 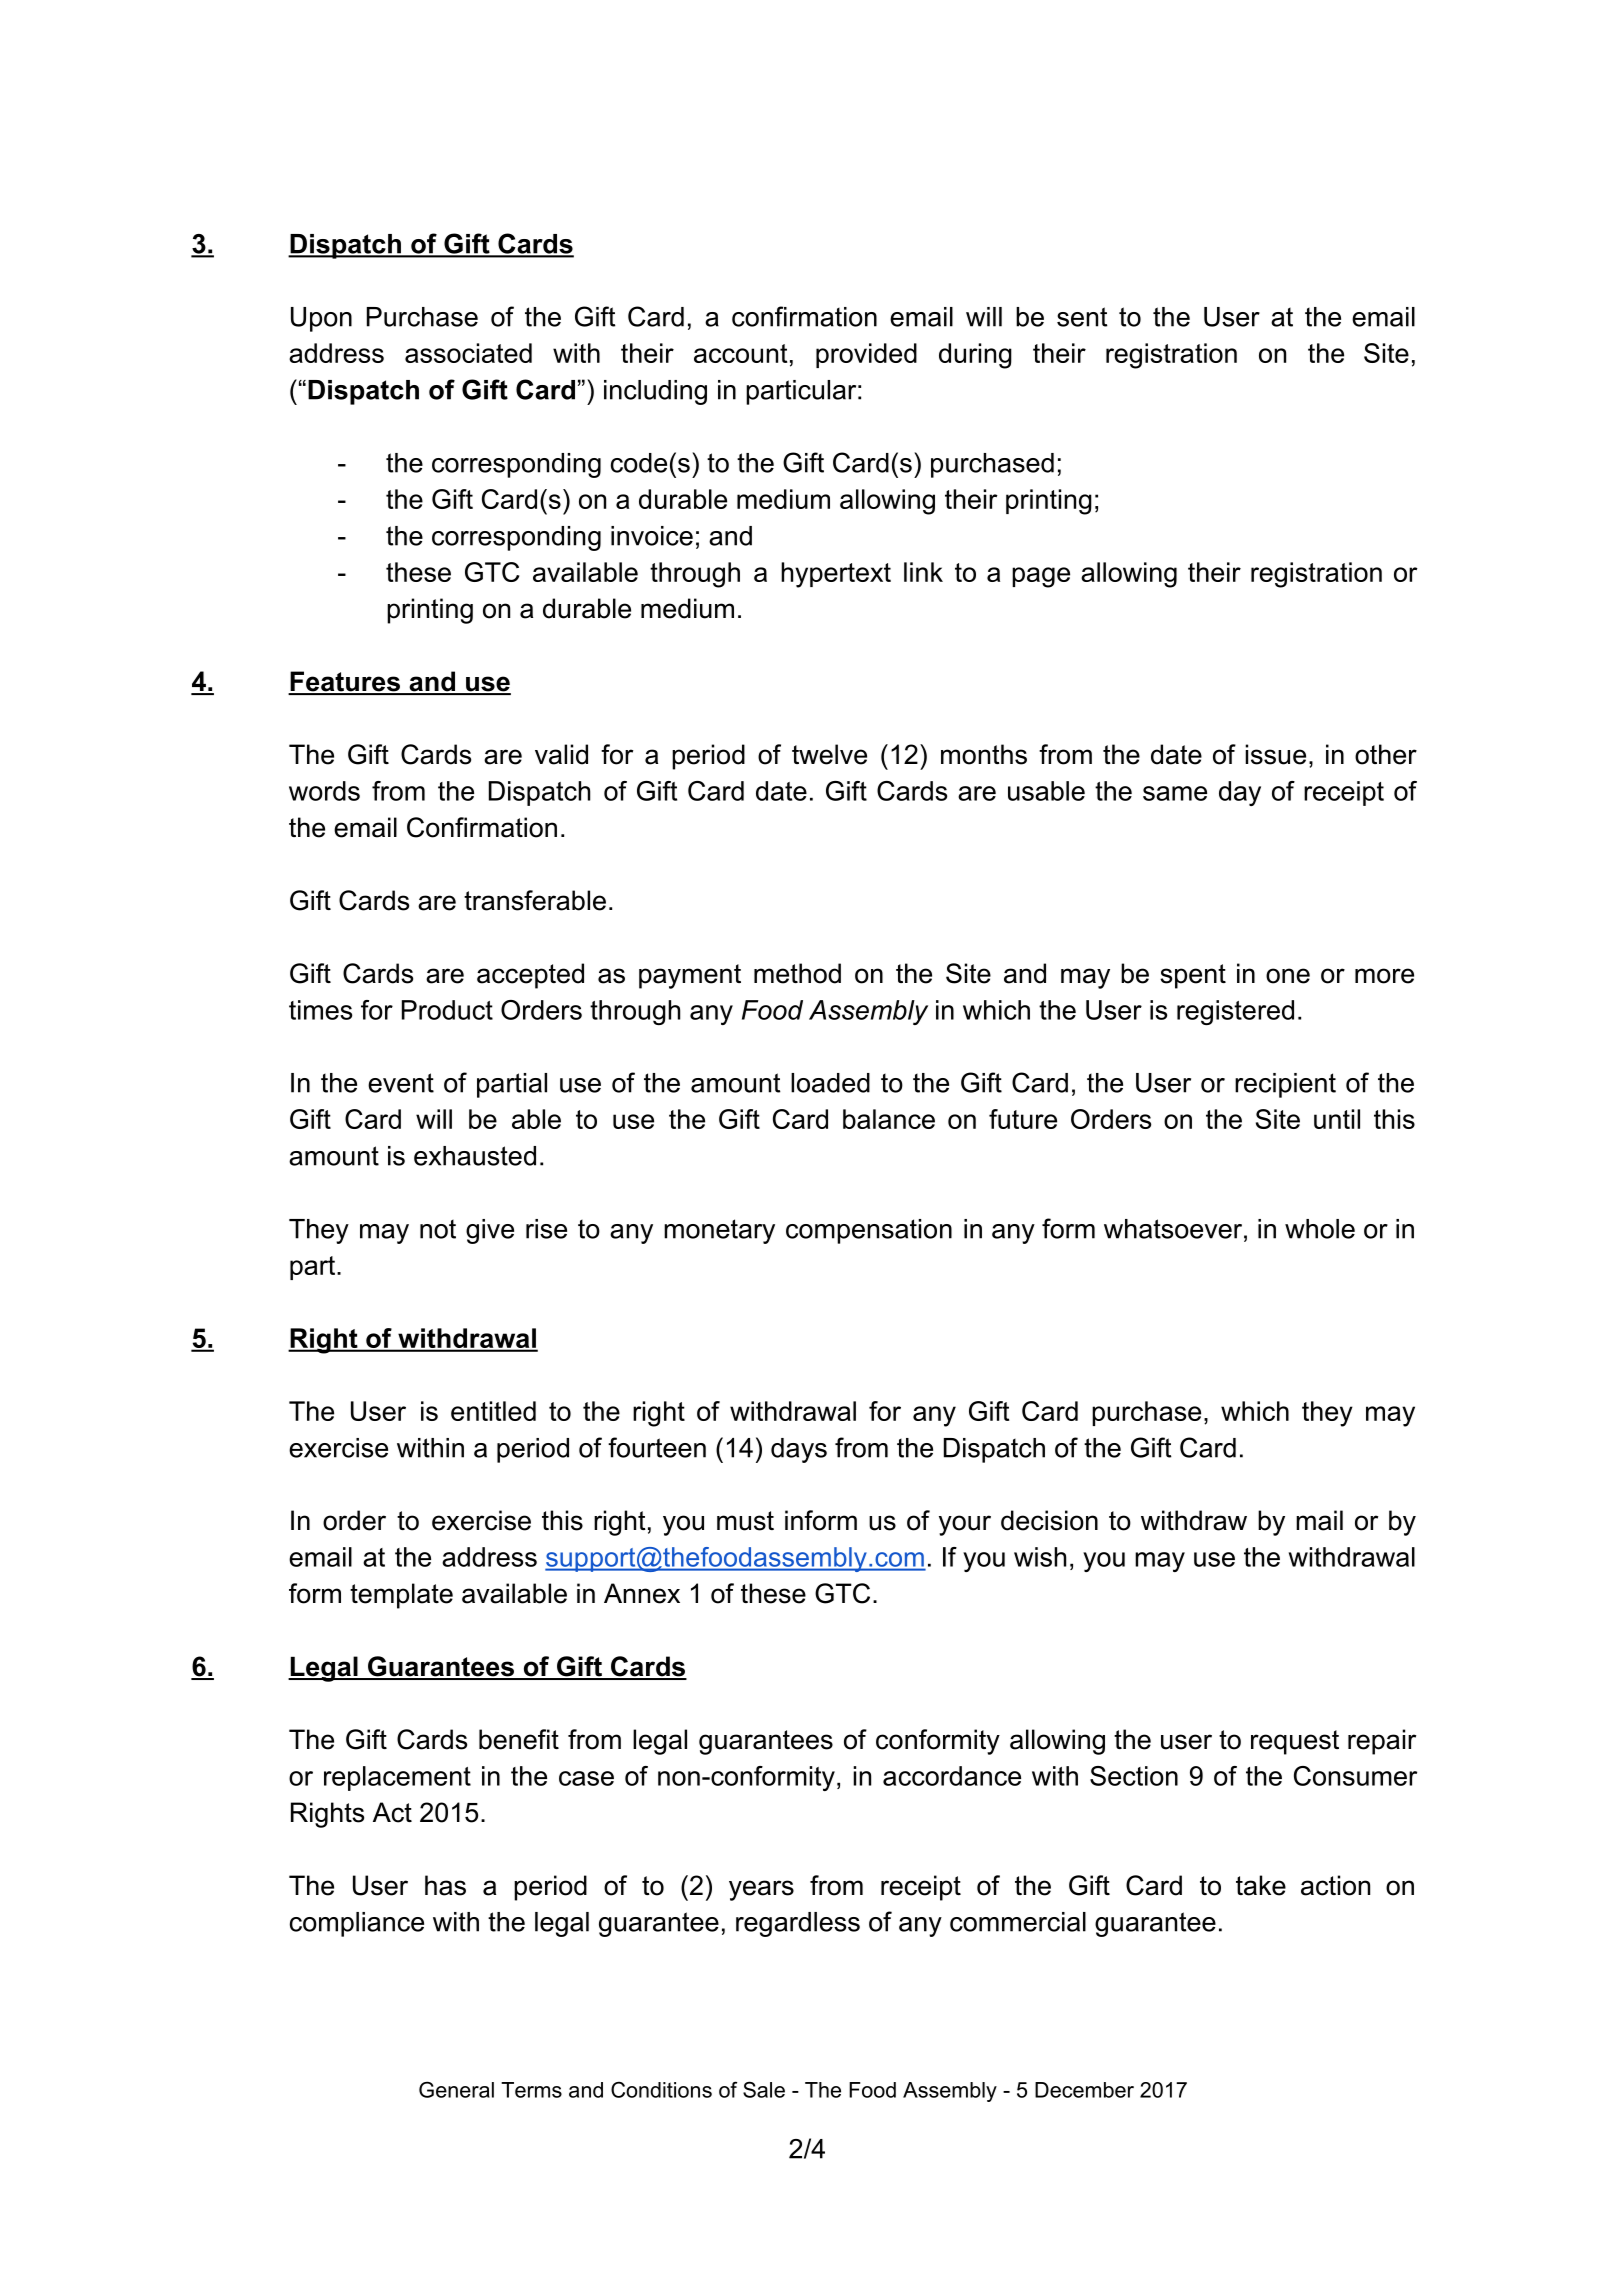 What do you see at coordinates (866, 355) in the image?
I see `provided` at bounding box center [866, 355].
